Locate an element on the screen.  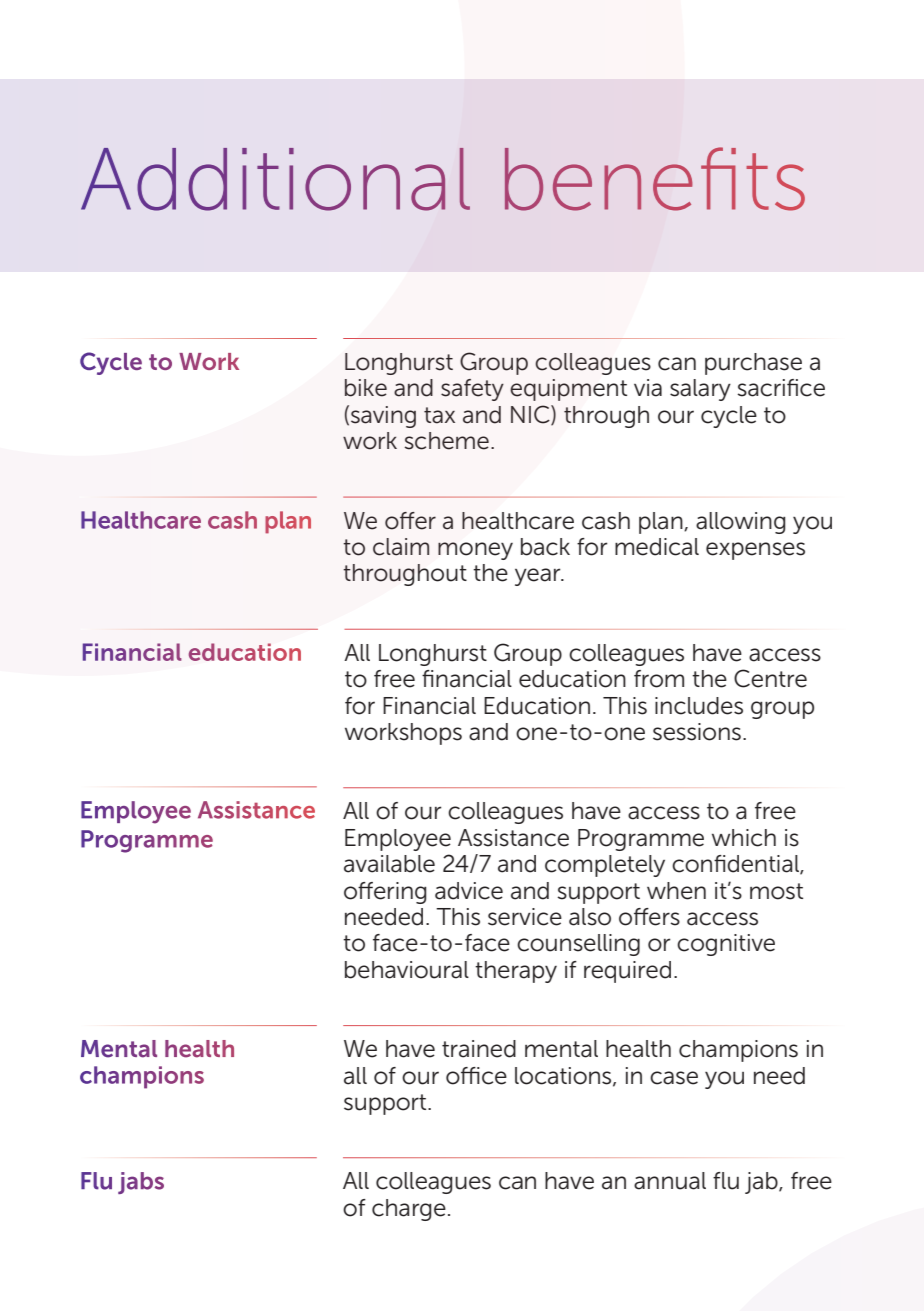
claim is located at coordinates (401, 547).
